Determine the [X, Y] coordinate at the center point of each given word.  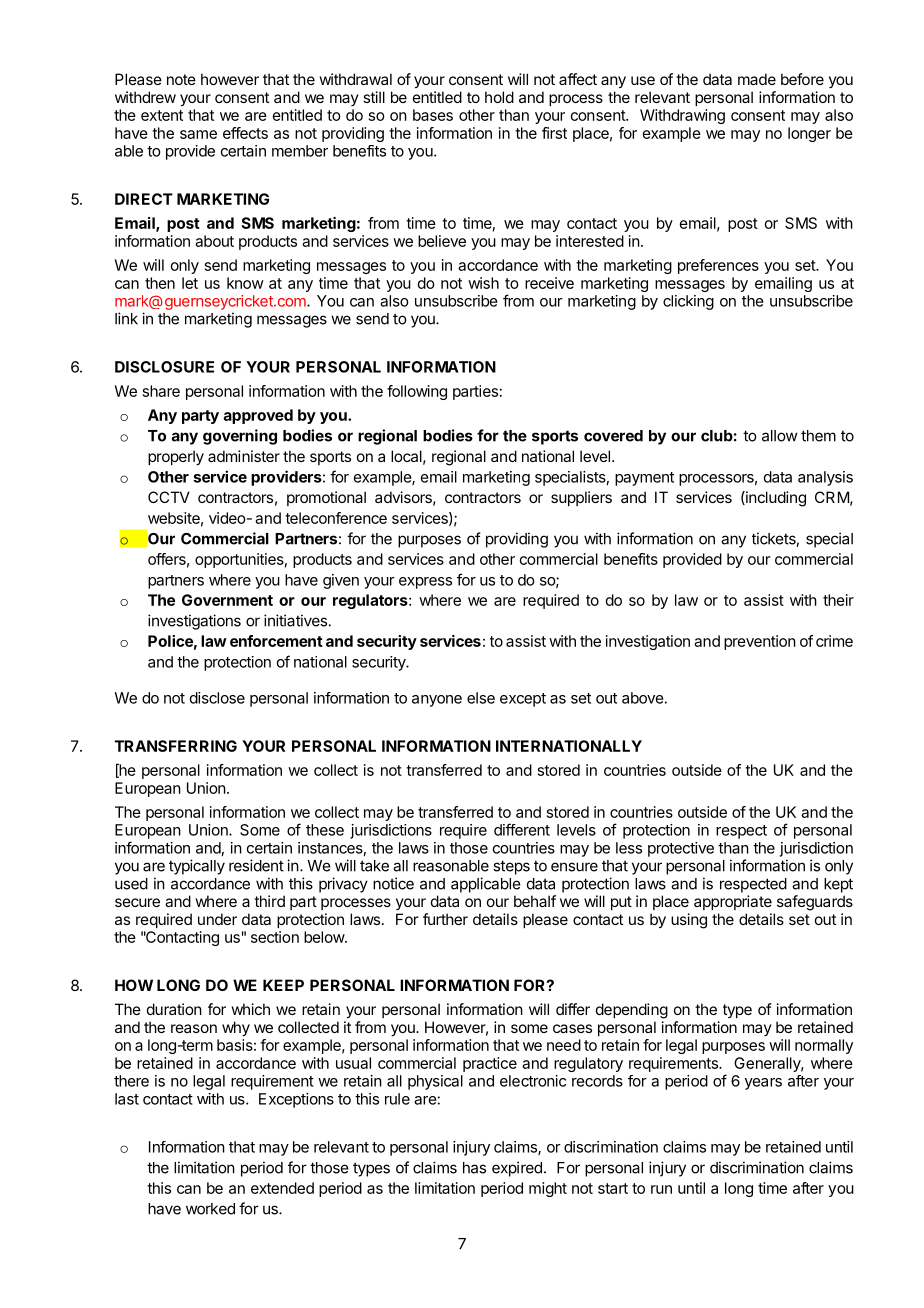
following [417, 392]
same [198, 134]
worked [210, 1209]
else [481, 698]
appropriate [733, 902]
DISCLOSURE [164, 367]
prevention [760, 642]
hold [499, 97]
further [445, 919]
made [757, 79]
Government [227, 600]
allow [780, 436]
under [217, 919]
